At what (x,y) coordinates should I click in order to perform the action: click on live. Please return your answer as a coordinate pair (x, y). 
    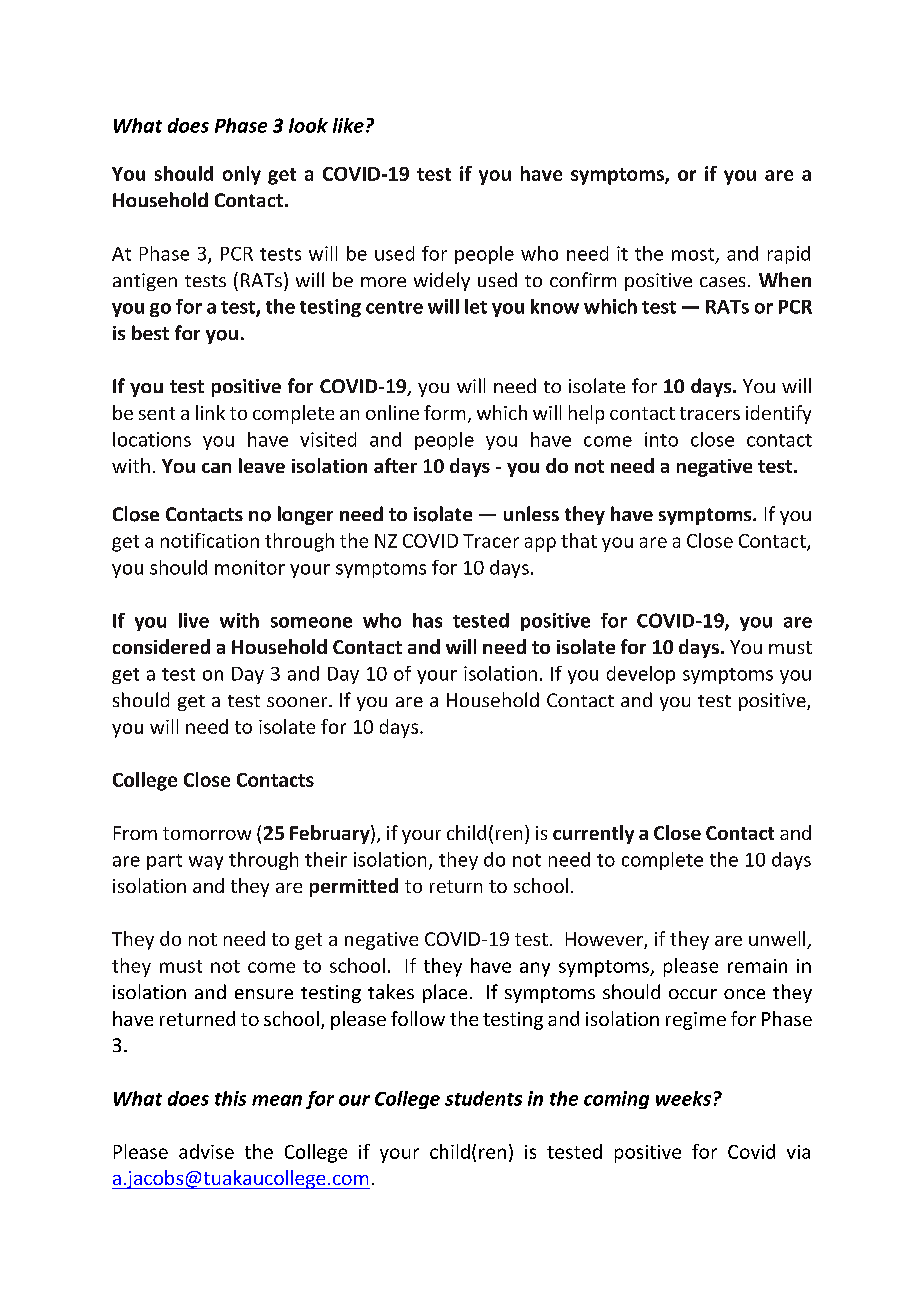
    Looking at the image, I should click on (194, 620).
